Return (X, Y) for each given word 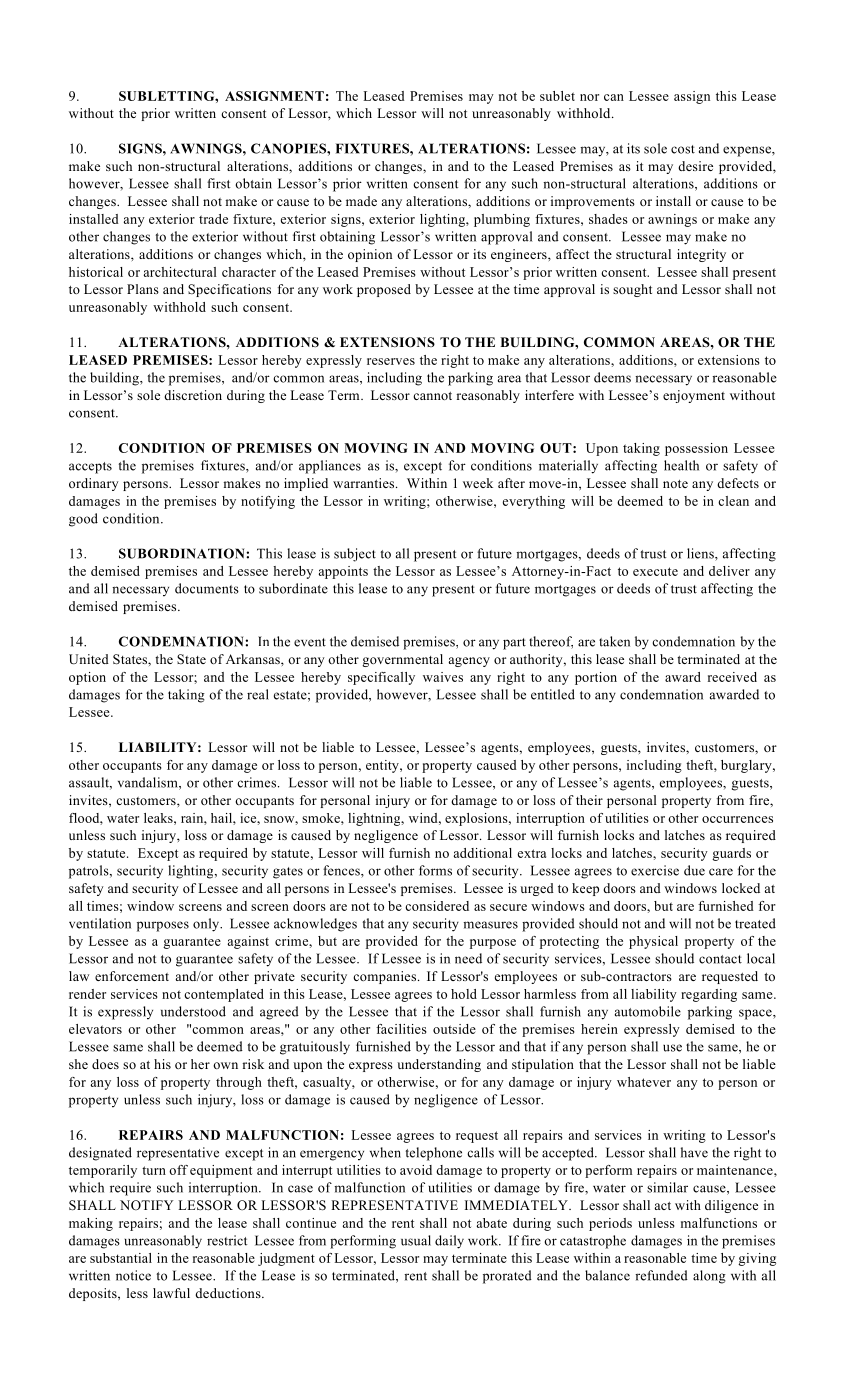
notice (133, 1275)
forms (435, 870)
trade (213, 219)
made (361, 201)
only (207, 925)
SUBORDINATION (183, 553)
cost (683, 149)
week (478, 483)
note (675, 484)
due (694, 870)
